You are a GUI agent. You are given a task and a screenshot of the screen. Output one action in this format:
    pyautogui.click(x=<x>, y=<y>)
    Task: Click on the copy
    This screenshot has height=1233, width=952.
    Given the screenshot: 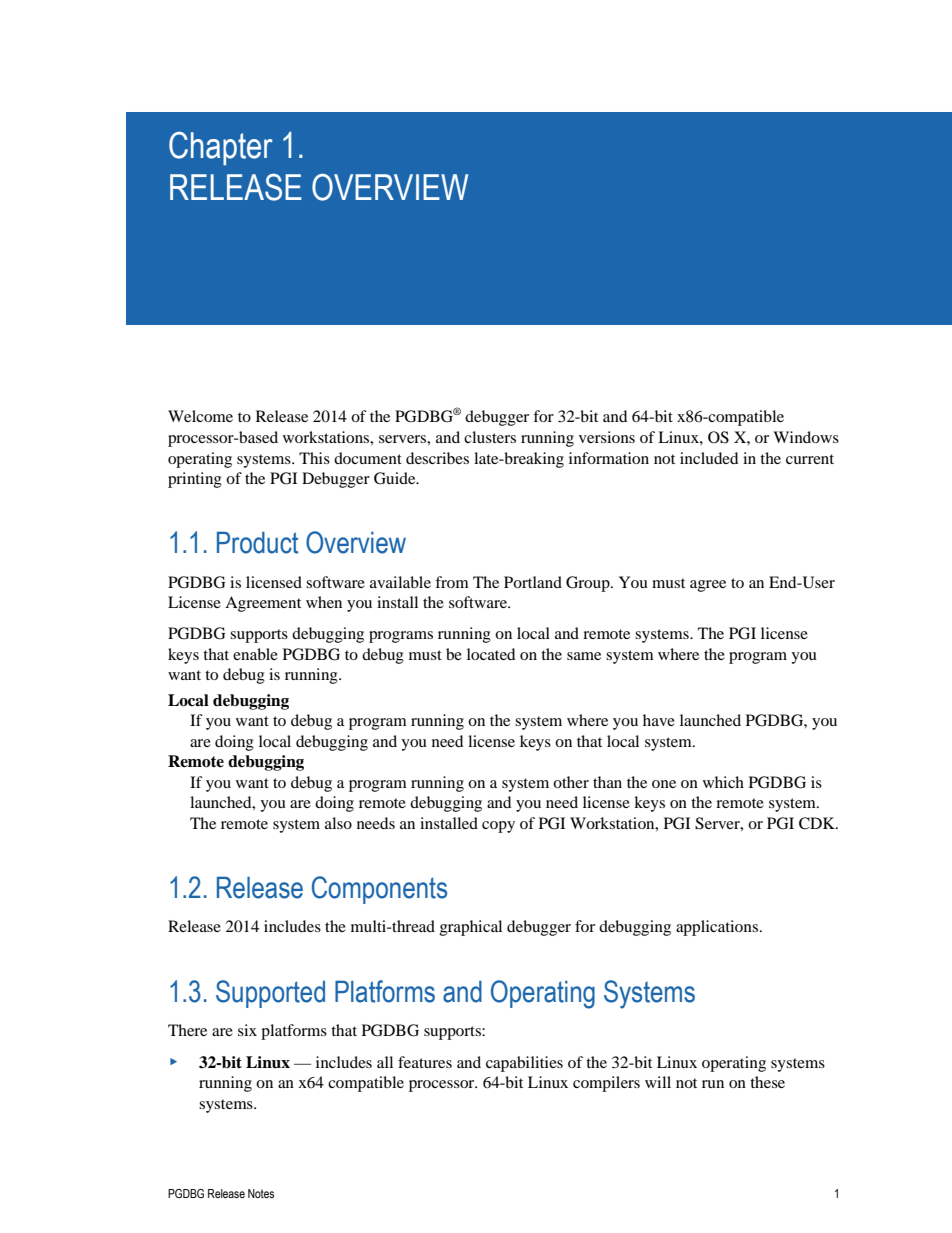 What is the action you would take?
    pyautogui.click(x=498, y=827)
